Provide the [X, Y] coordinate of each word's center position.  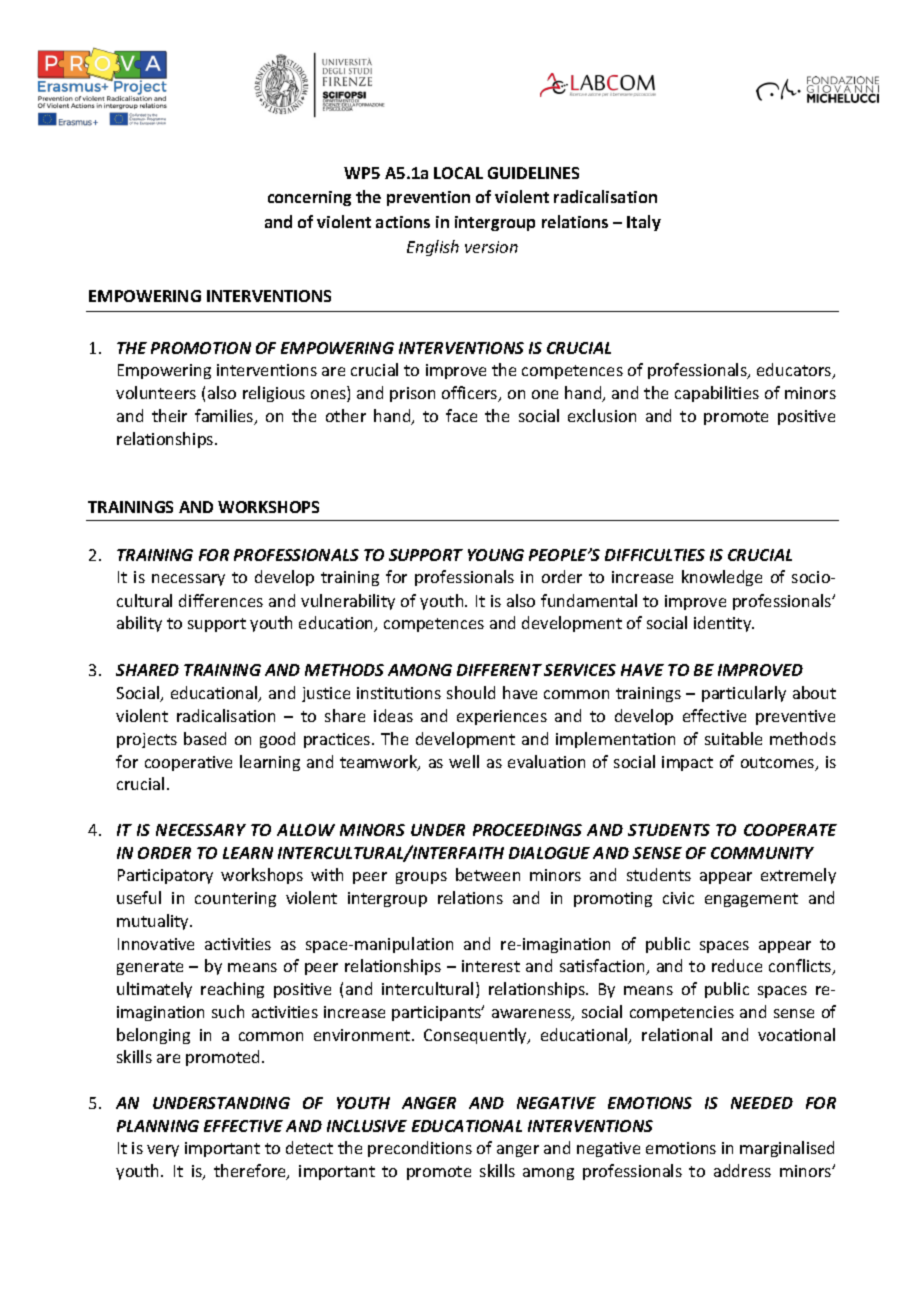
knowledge [722, 578]
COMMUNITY [762, 853]
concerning [309, 198]
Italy [644, 223]
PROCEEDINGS [527, 830]
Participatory [165, 876]
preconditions [420, 1149]
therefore [251, 1172]
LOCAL [458, 173]
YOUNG [496, 555]
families [225, 417]
